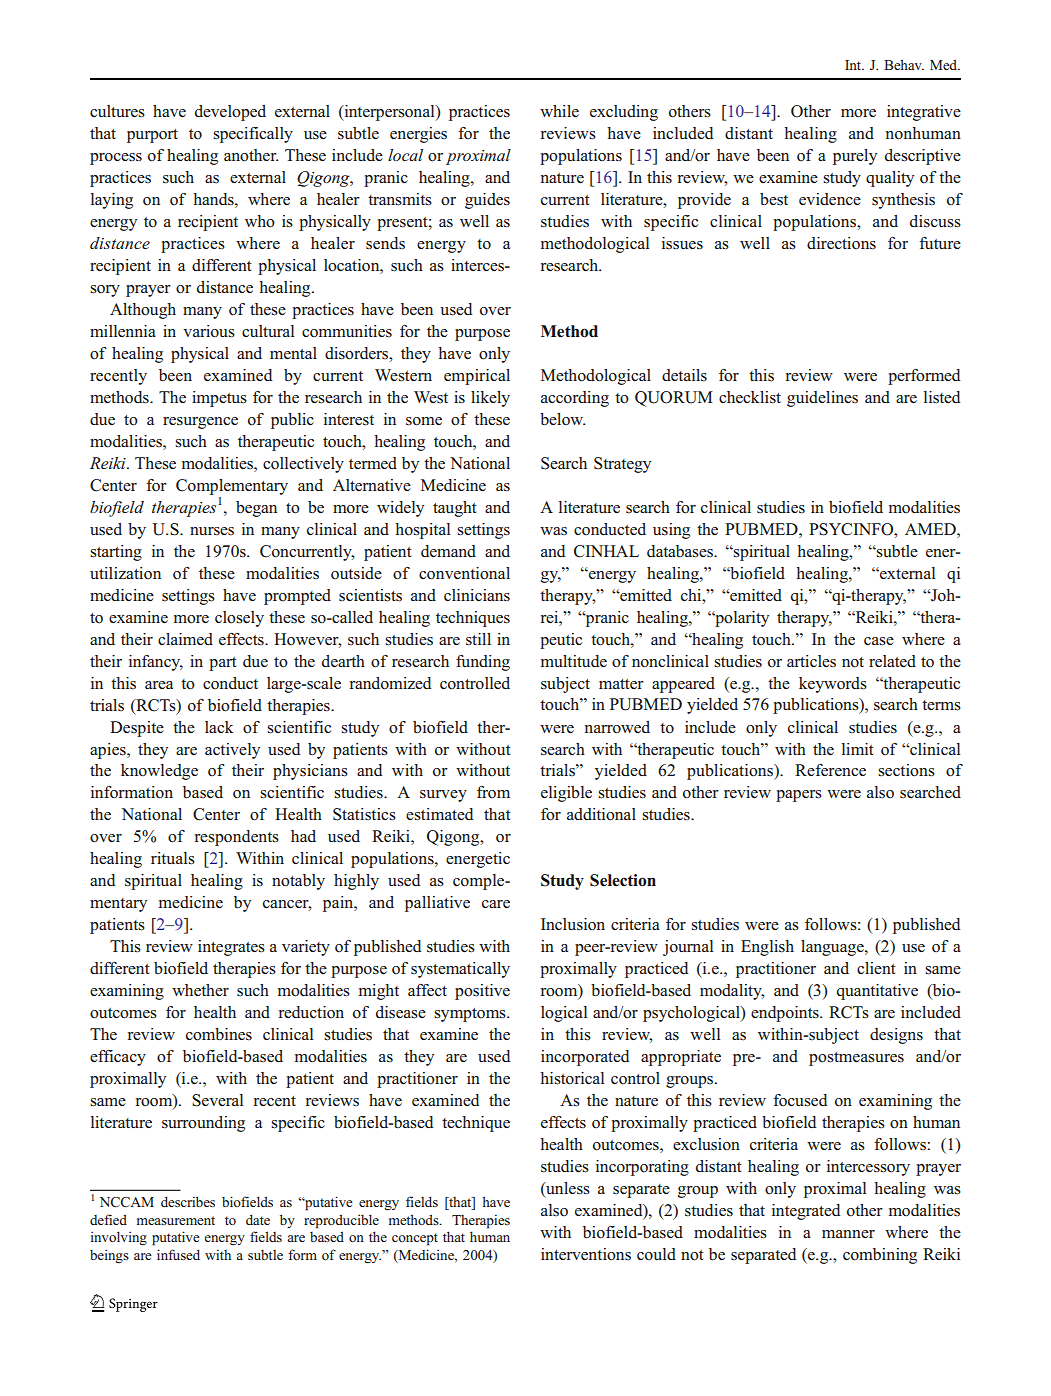 The height and width of the image is (1396, 1051). What do you see at coordinates (573, 924) in the image?
I see `Inclusion` at bounding box center [573, 924].
